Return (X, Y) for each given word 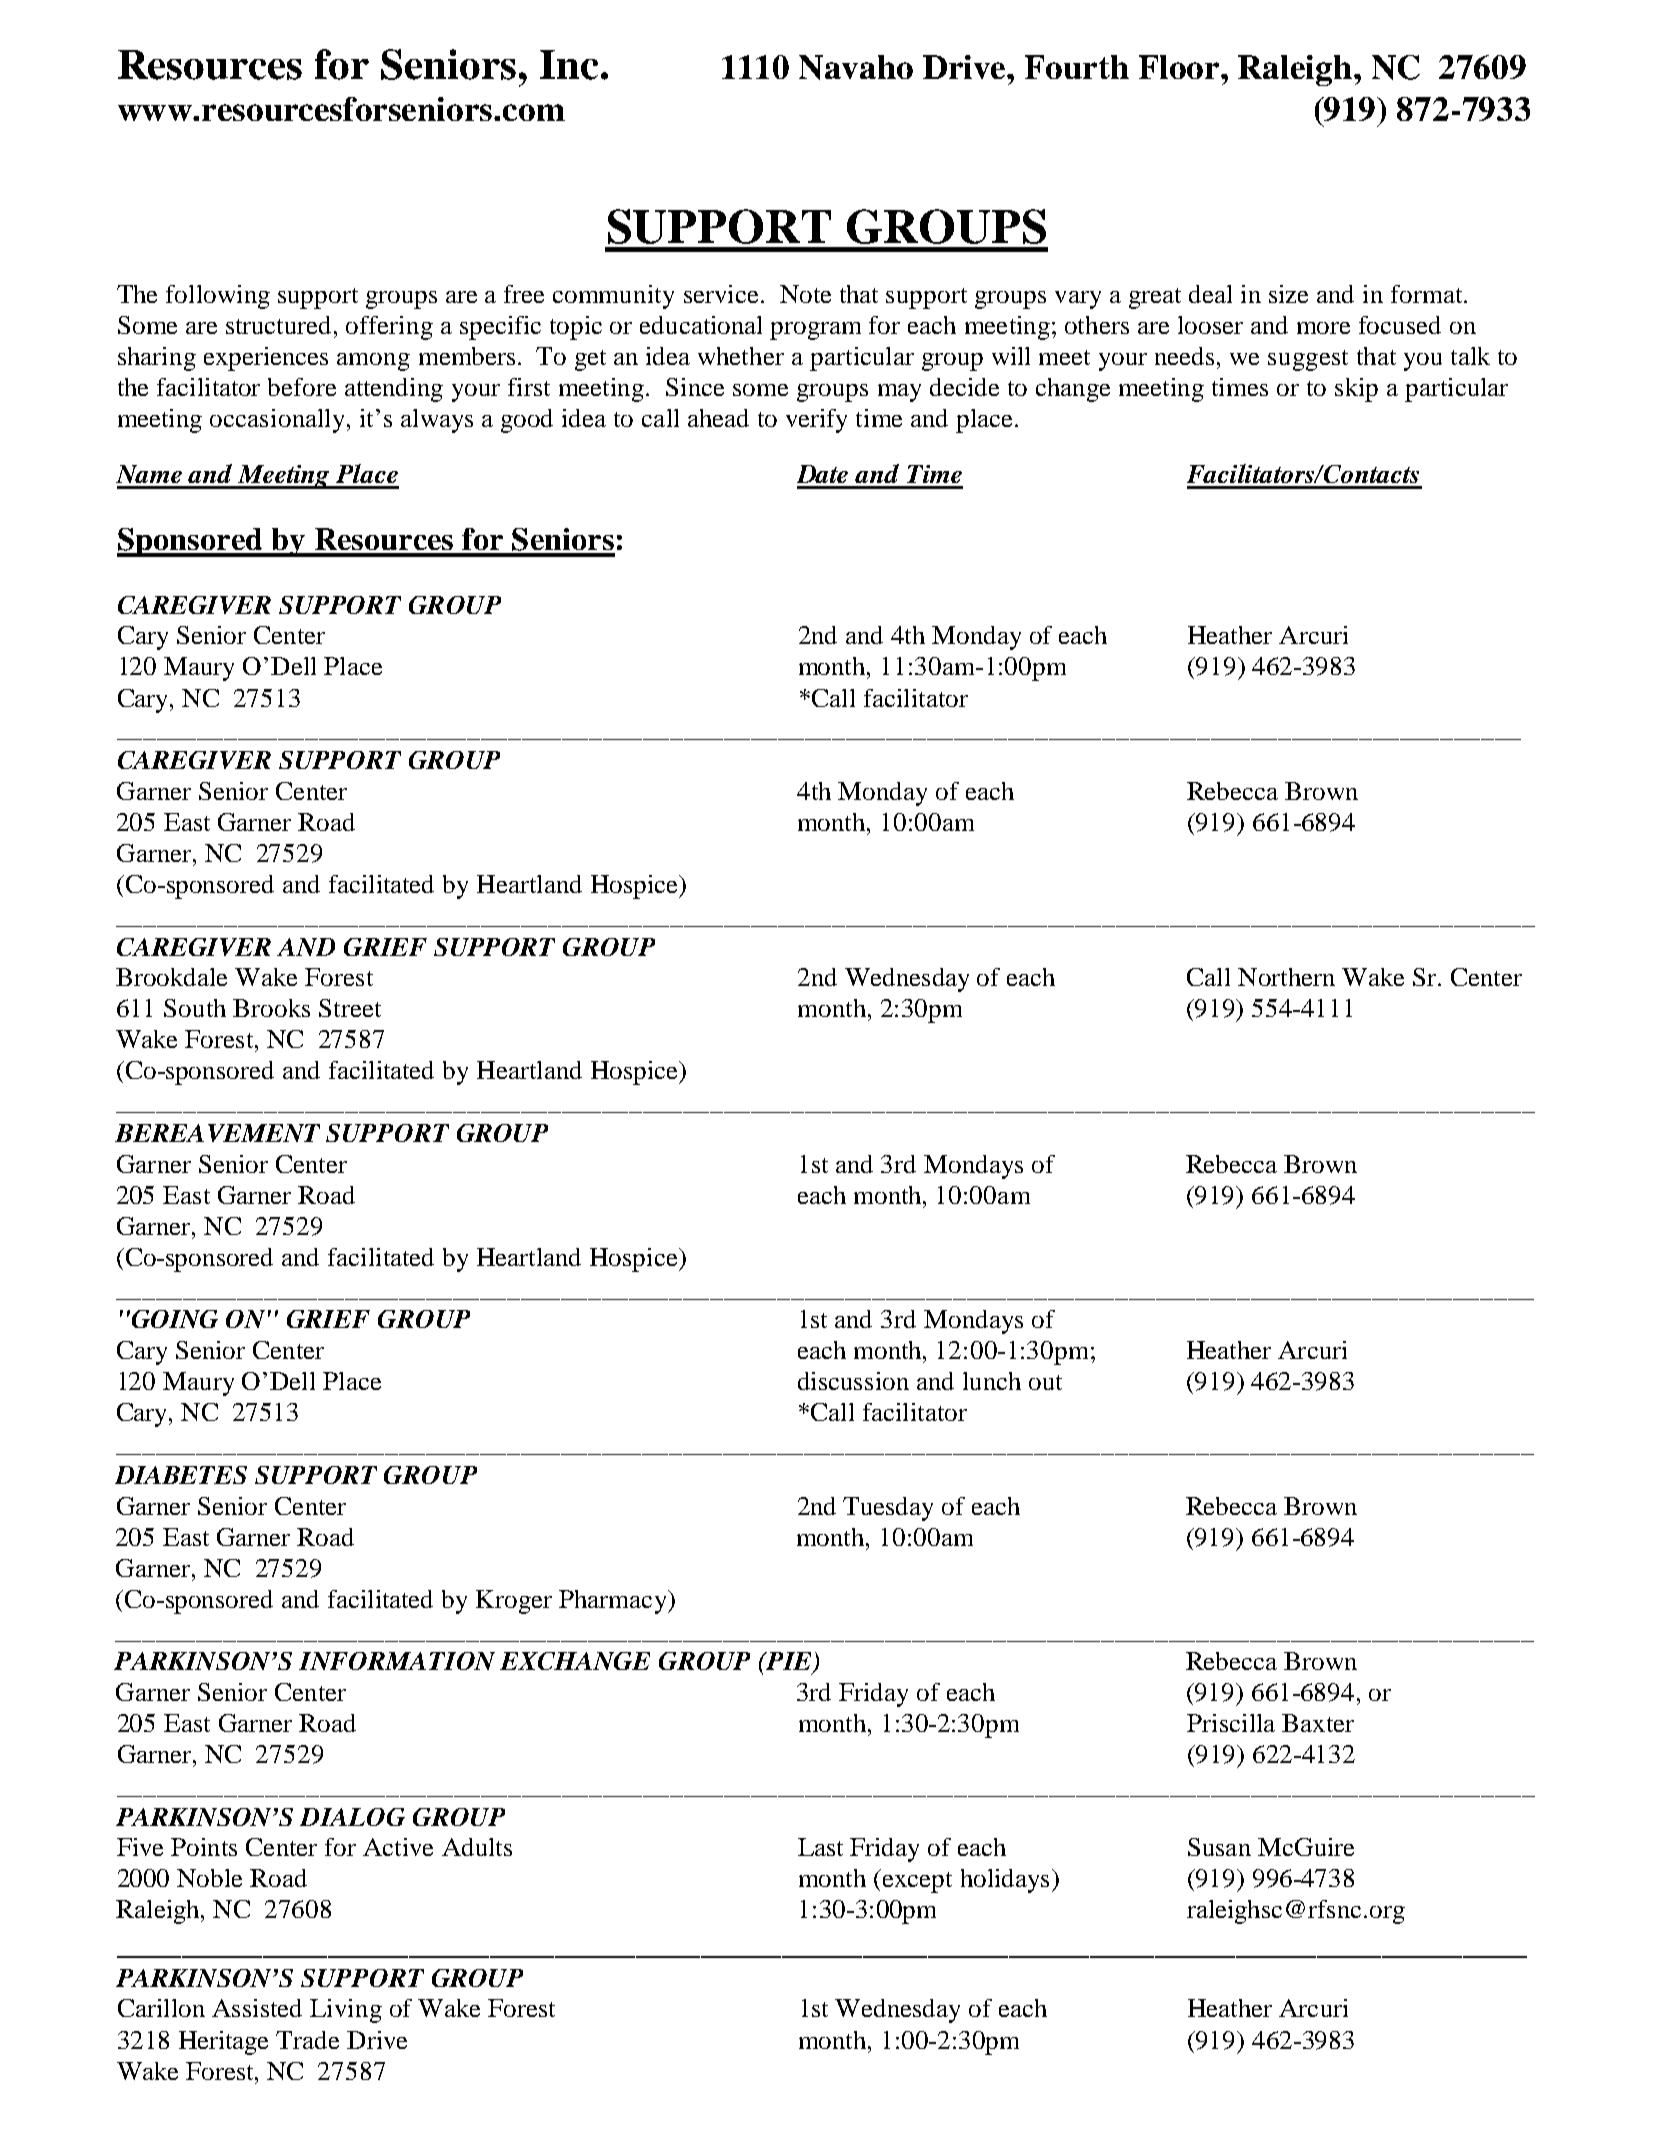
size (1288, 294)
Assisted (257, 2008)
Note (805, 294)
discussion (853, 1381)
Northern (1286, 977)
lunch (992, 1381)
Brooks (271, 1008)
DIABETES (181, 1475)
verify (816, 421)
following (218, 297)
